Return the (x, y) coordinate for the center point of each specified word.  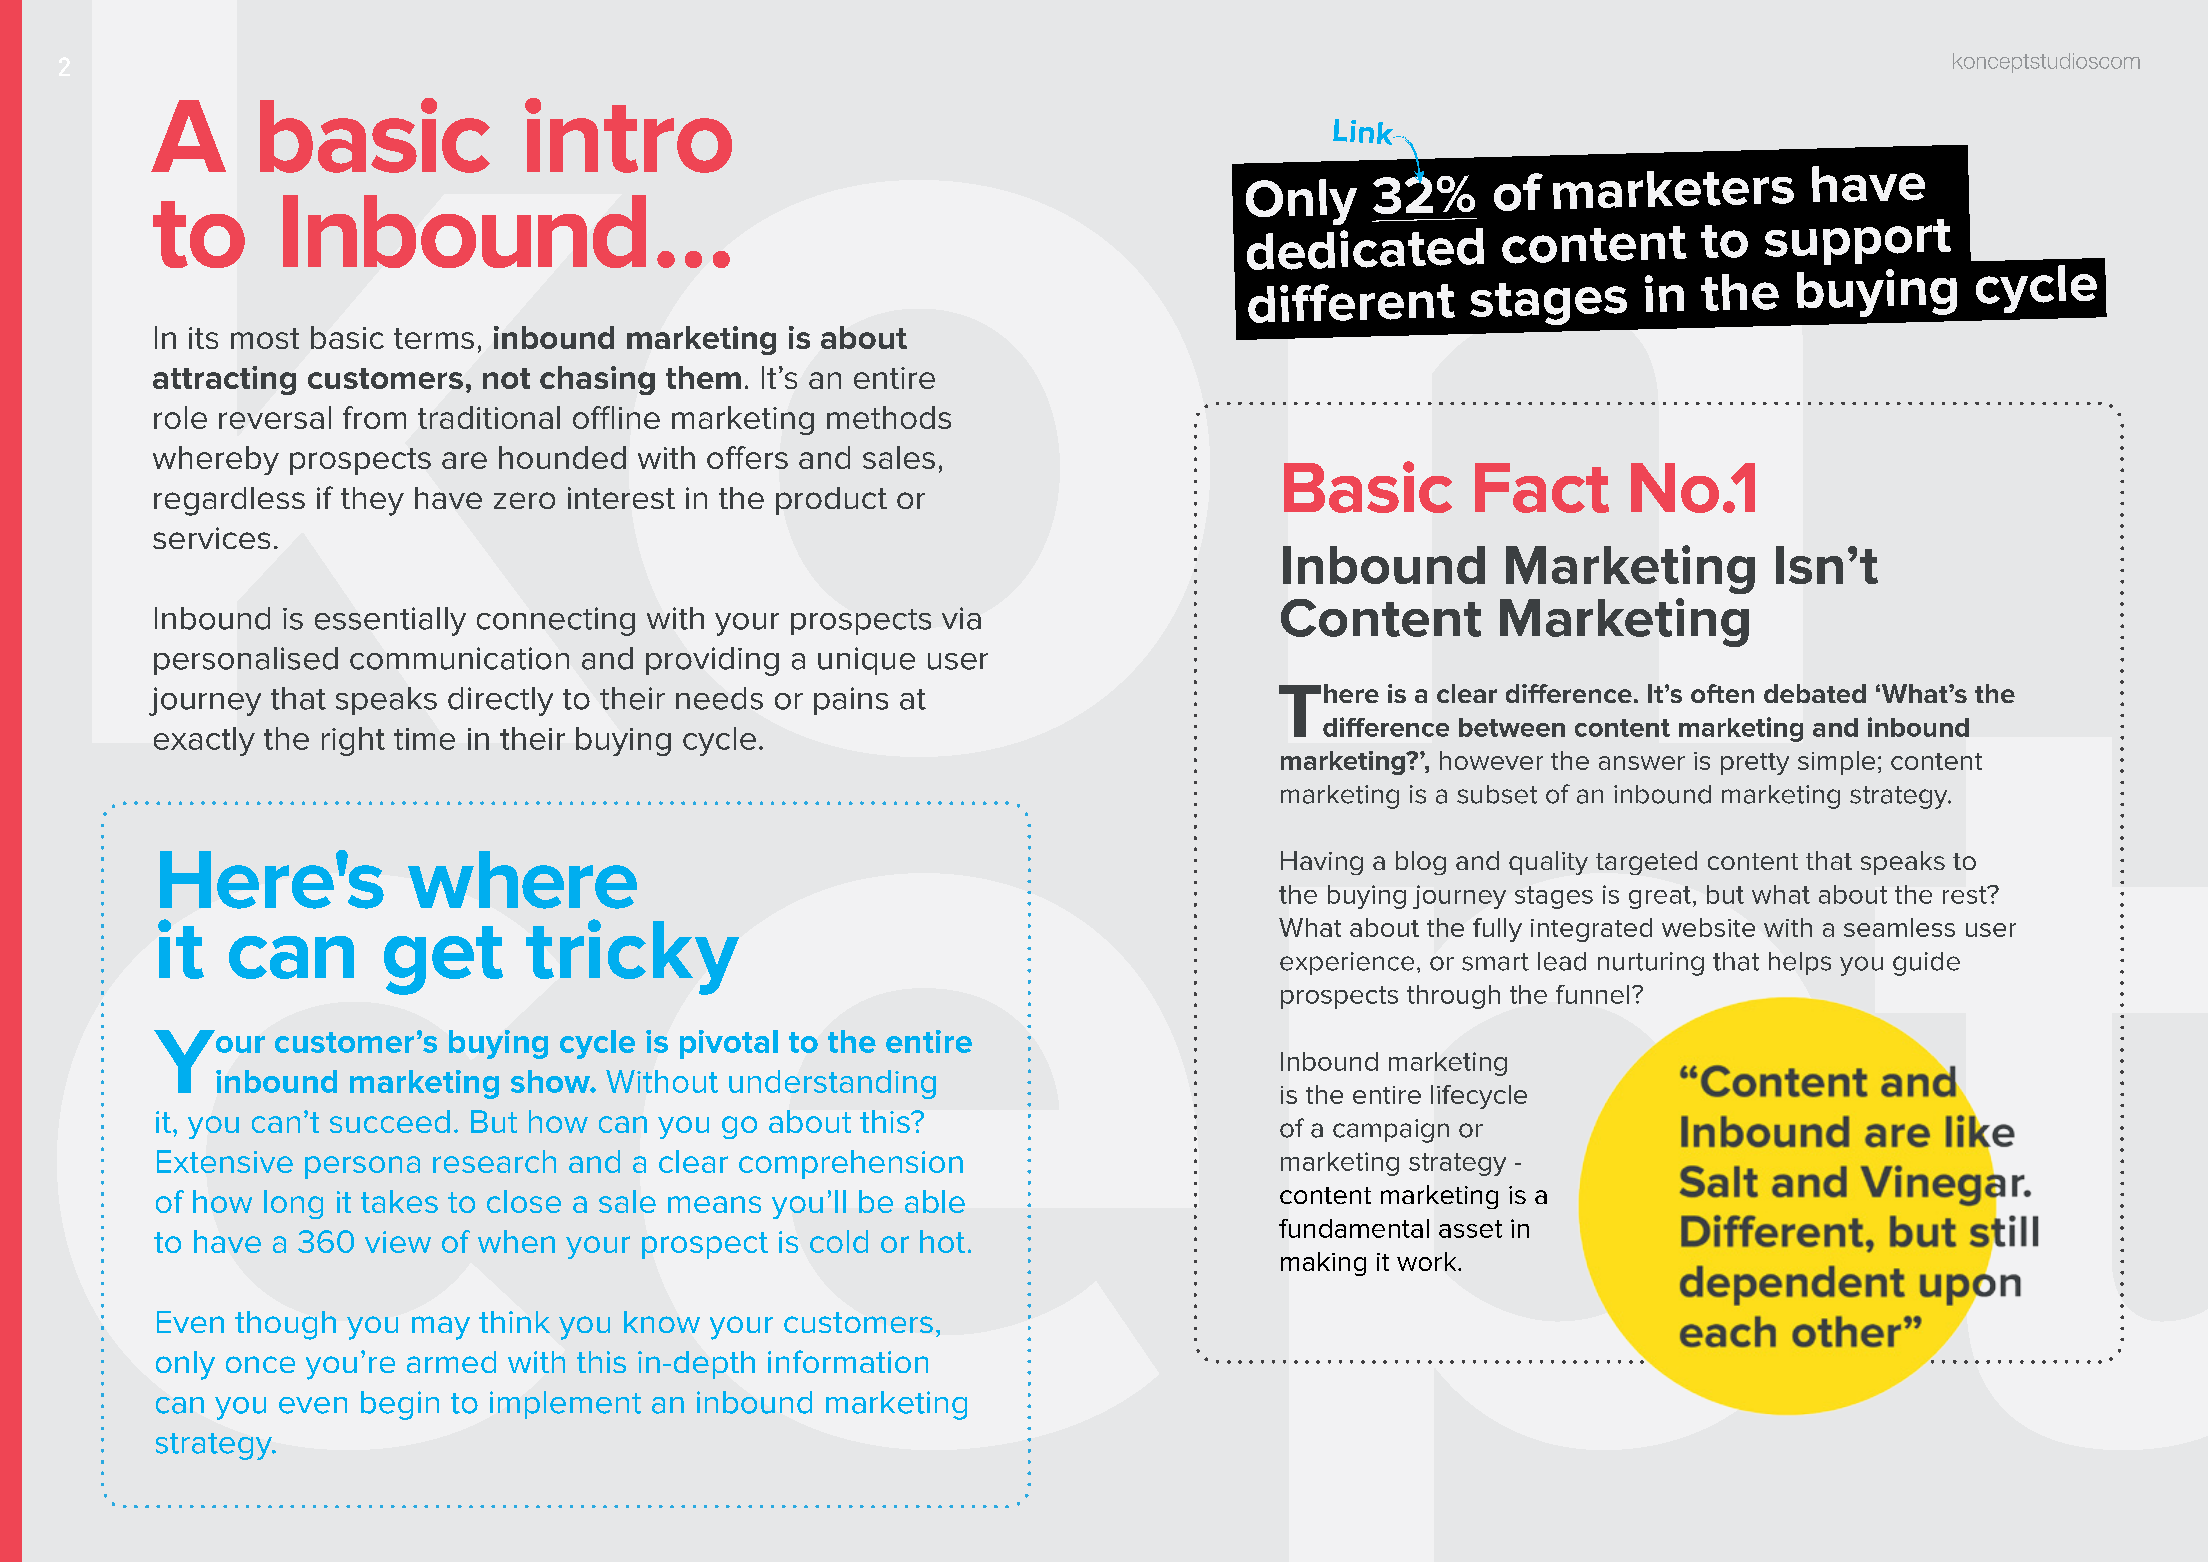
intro (628, 135)
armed (451, 1362)
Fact (1542, 488)
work (1428, 1261)
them (703, 377)
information (848, 1361)
